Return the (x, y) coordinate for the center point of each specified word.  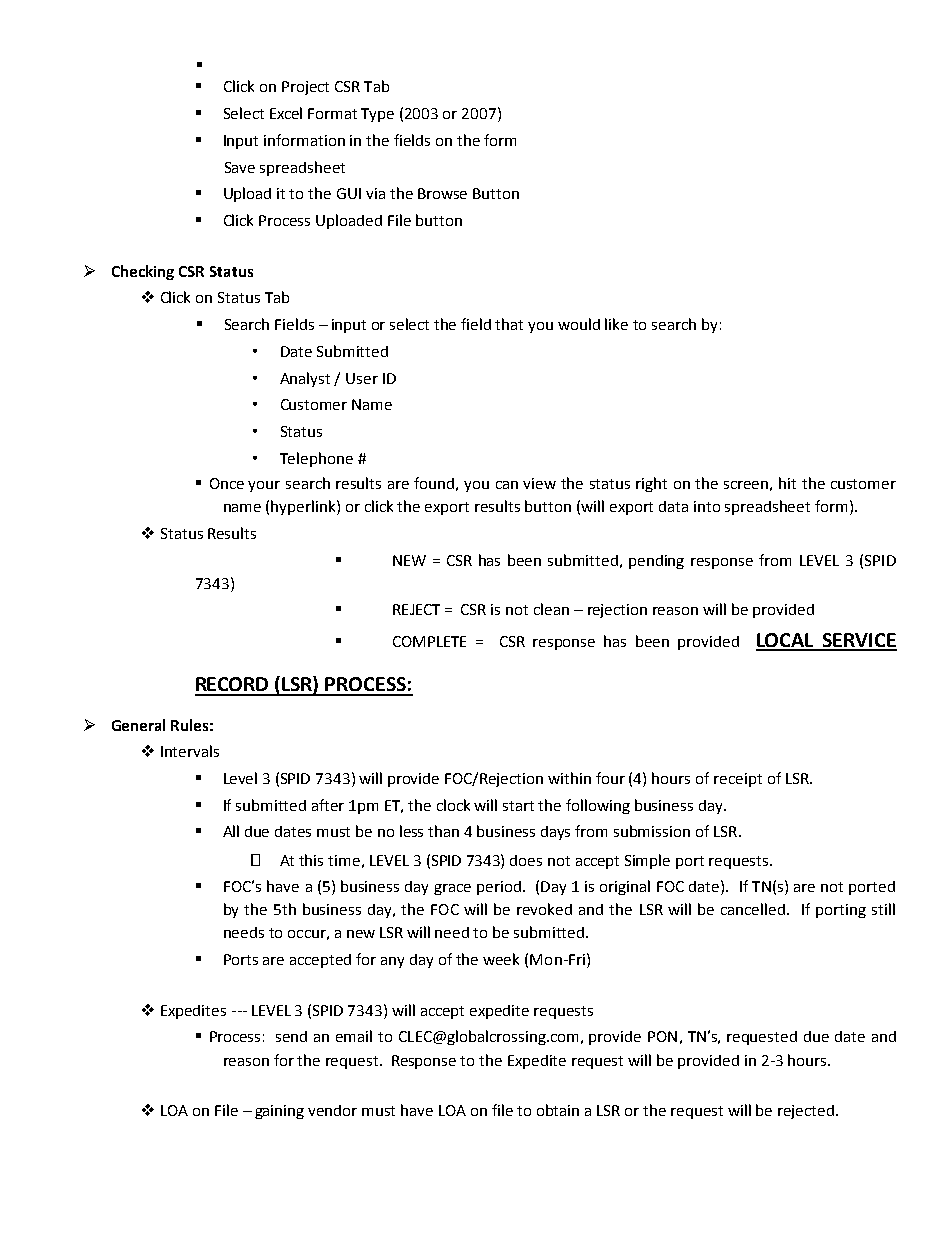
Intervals (190, 751)
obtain (558, 1110)
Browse (442, 193)
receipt (738, 780)
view (539, 483)
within (569, 778)
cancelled (753, 909)
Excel (286, 113)
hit (787, 483)
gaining (279, 1112)
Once (227, 483)
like (616, 324)
